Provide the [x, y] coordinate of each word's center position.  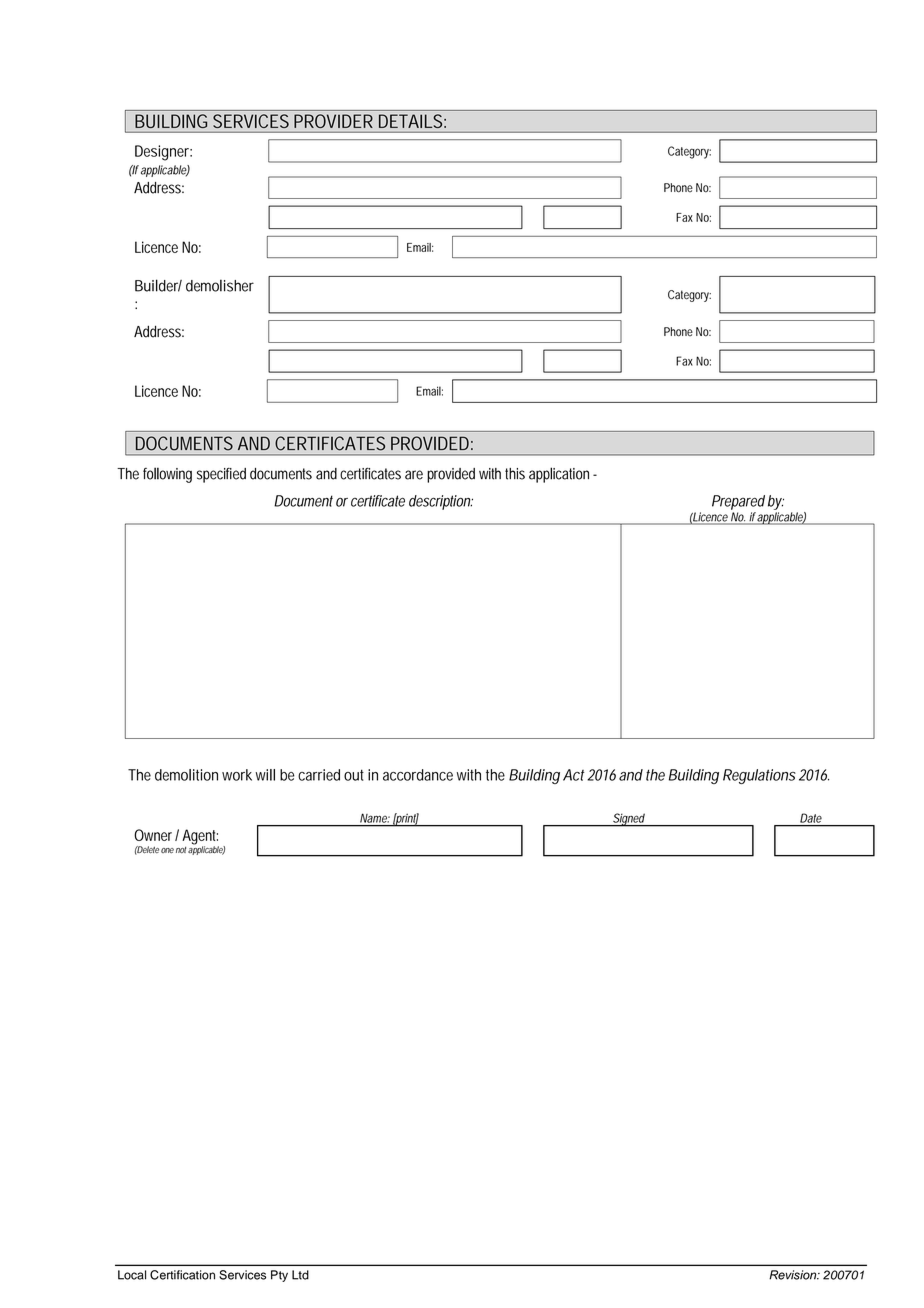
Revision [794, 1275]
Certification [182, 1275]
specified [221, 475]
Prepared [738, 502]
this [515, 474]
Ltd [300, 1275]
